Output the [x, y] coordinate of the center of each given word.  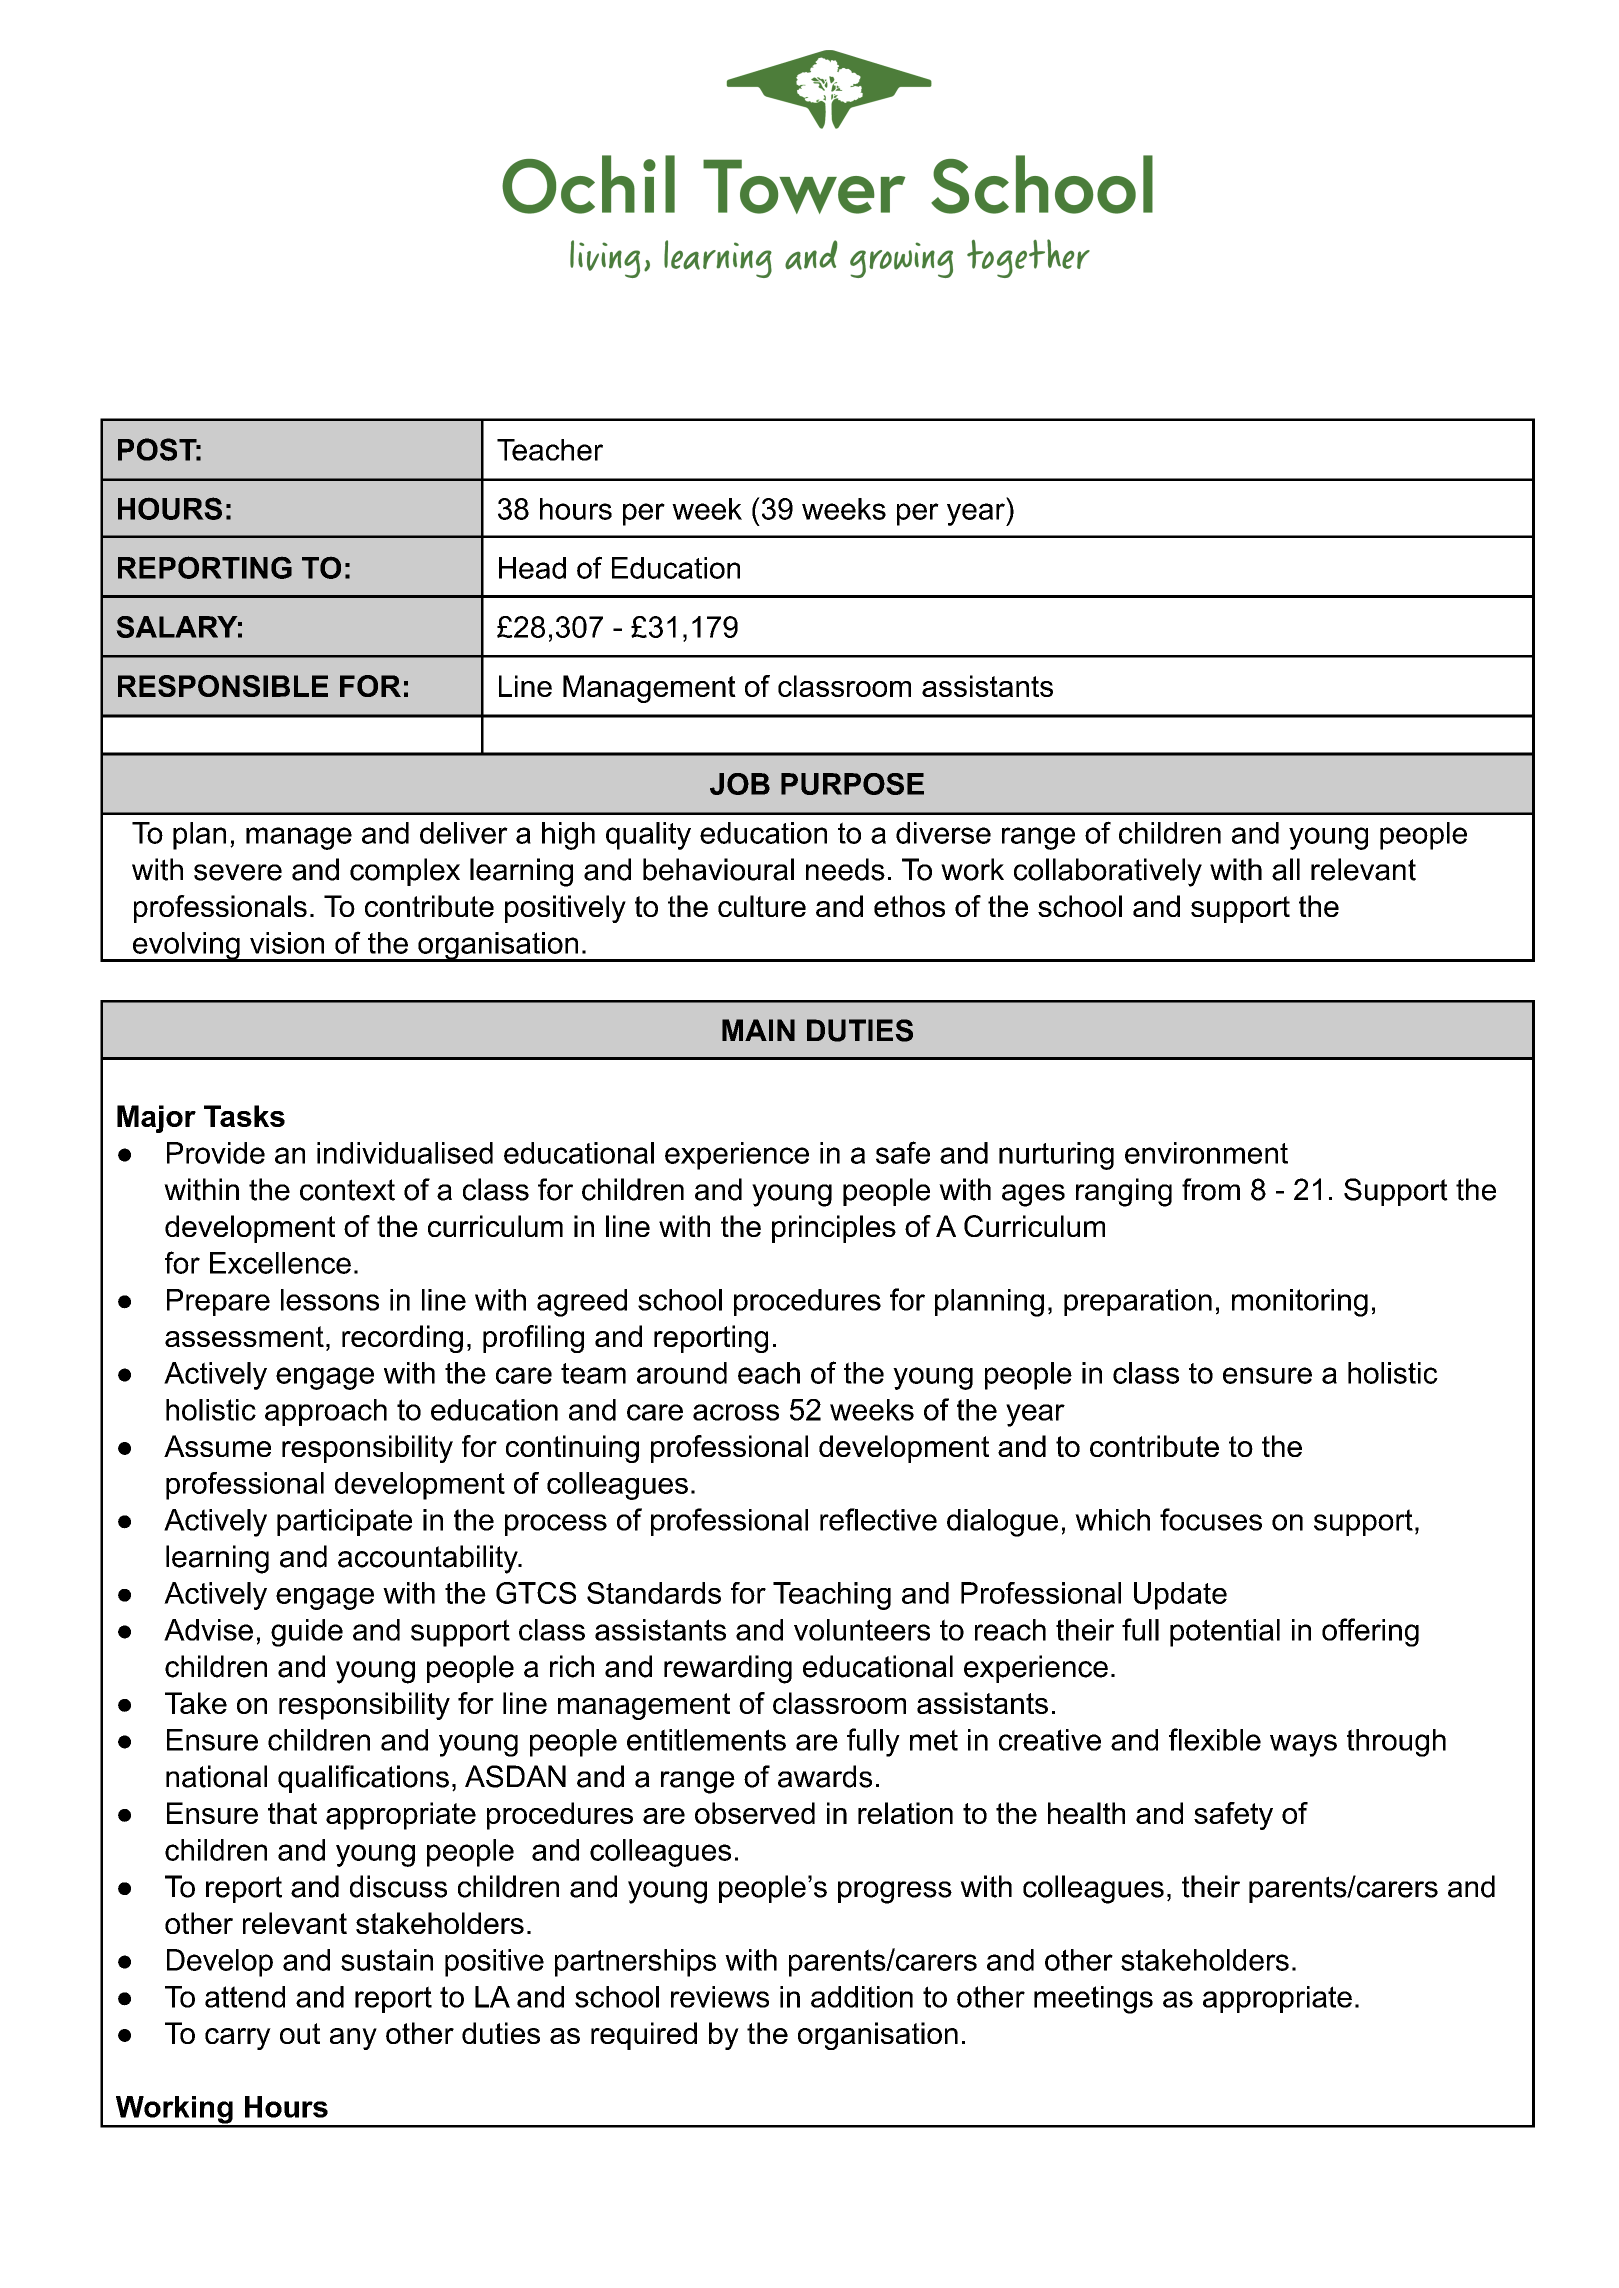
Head [532, 568]
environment [1206, 1153]
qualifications [363, 1779]
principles [834, 1229]
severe [238, 872]
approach [326, 1412]
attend [245, 1997]
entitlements [706, 1740]
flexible [1215, 1739]
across [736, 1412]
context [347, 1190]
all [1286, 869]
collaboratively [1108, 872]
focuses [1211, 1519]
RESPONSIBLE [223, 686]
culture [762, 906]
